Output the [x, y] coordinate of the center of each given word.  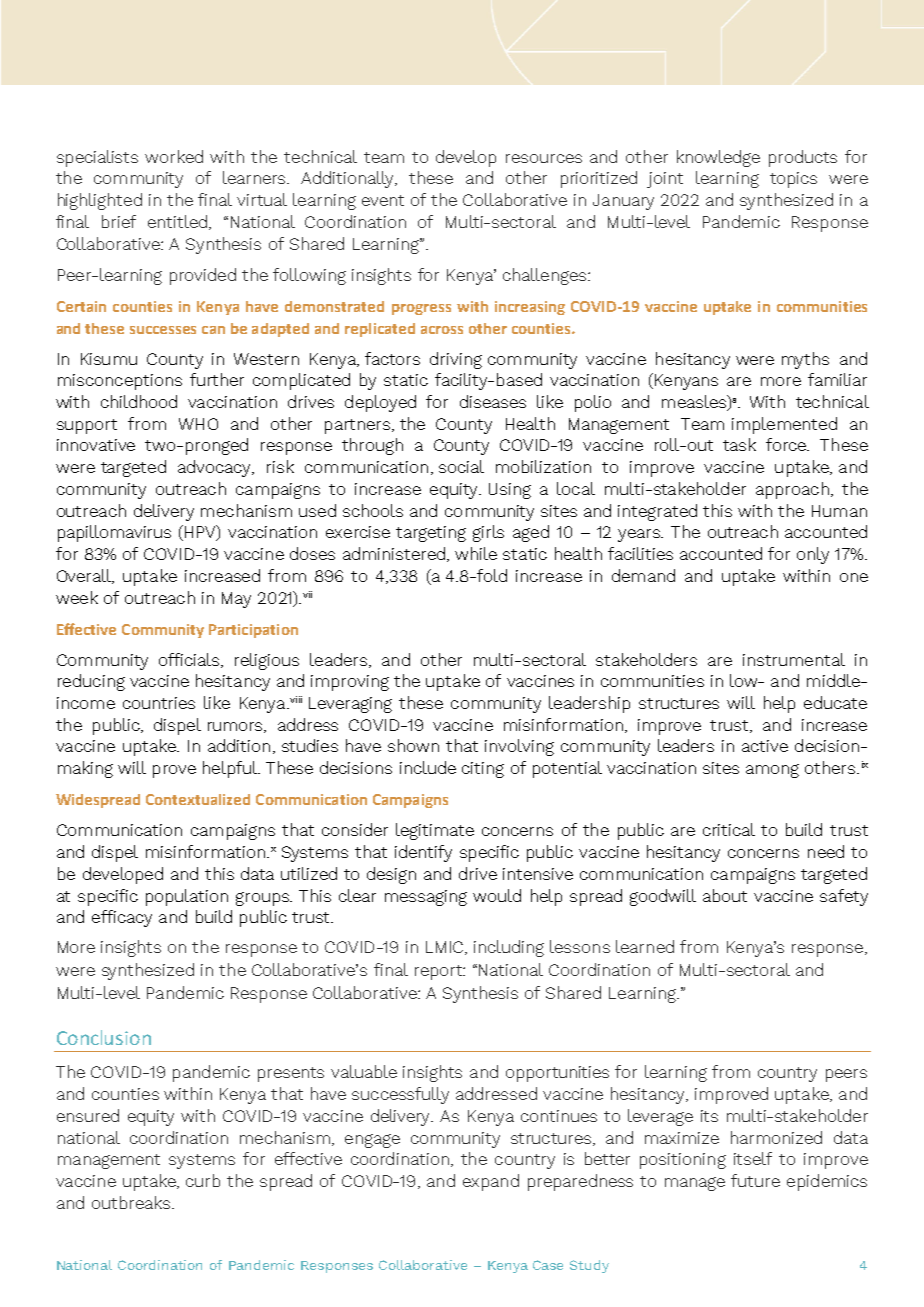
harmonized [776, 1137]
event [383, 200]
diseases [493, 401]
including [509, 948]
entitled [177, 221]
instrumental [794, 659]
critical [729, 829]
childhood [139, 401]
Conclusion [104, 1037]
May [236, 600]
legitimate [435, 831]
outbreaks [132, 1202]
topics [793, 180]
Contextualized [198, 799]
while [476, 553]
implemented [784, 425]
